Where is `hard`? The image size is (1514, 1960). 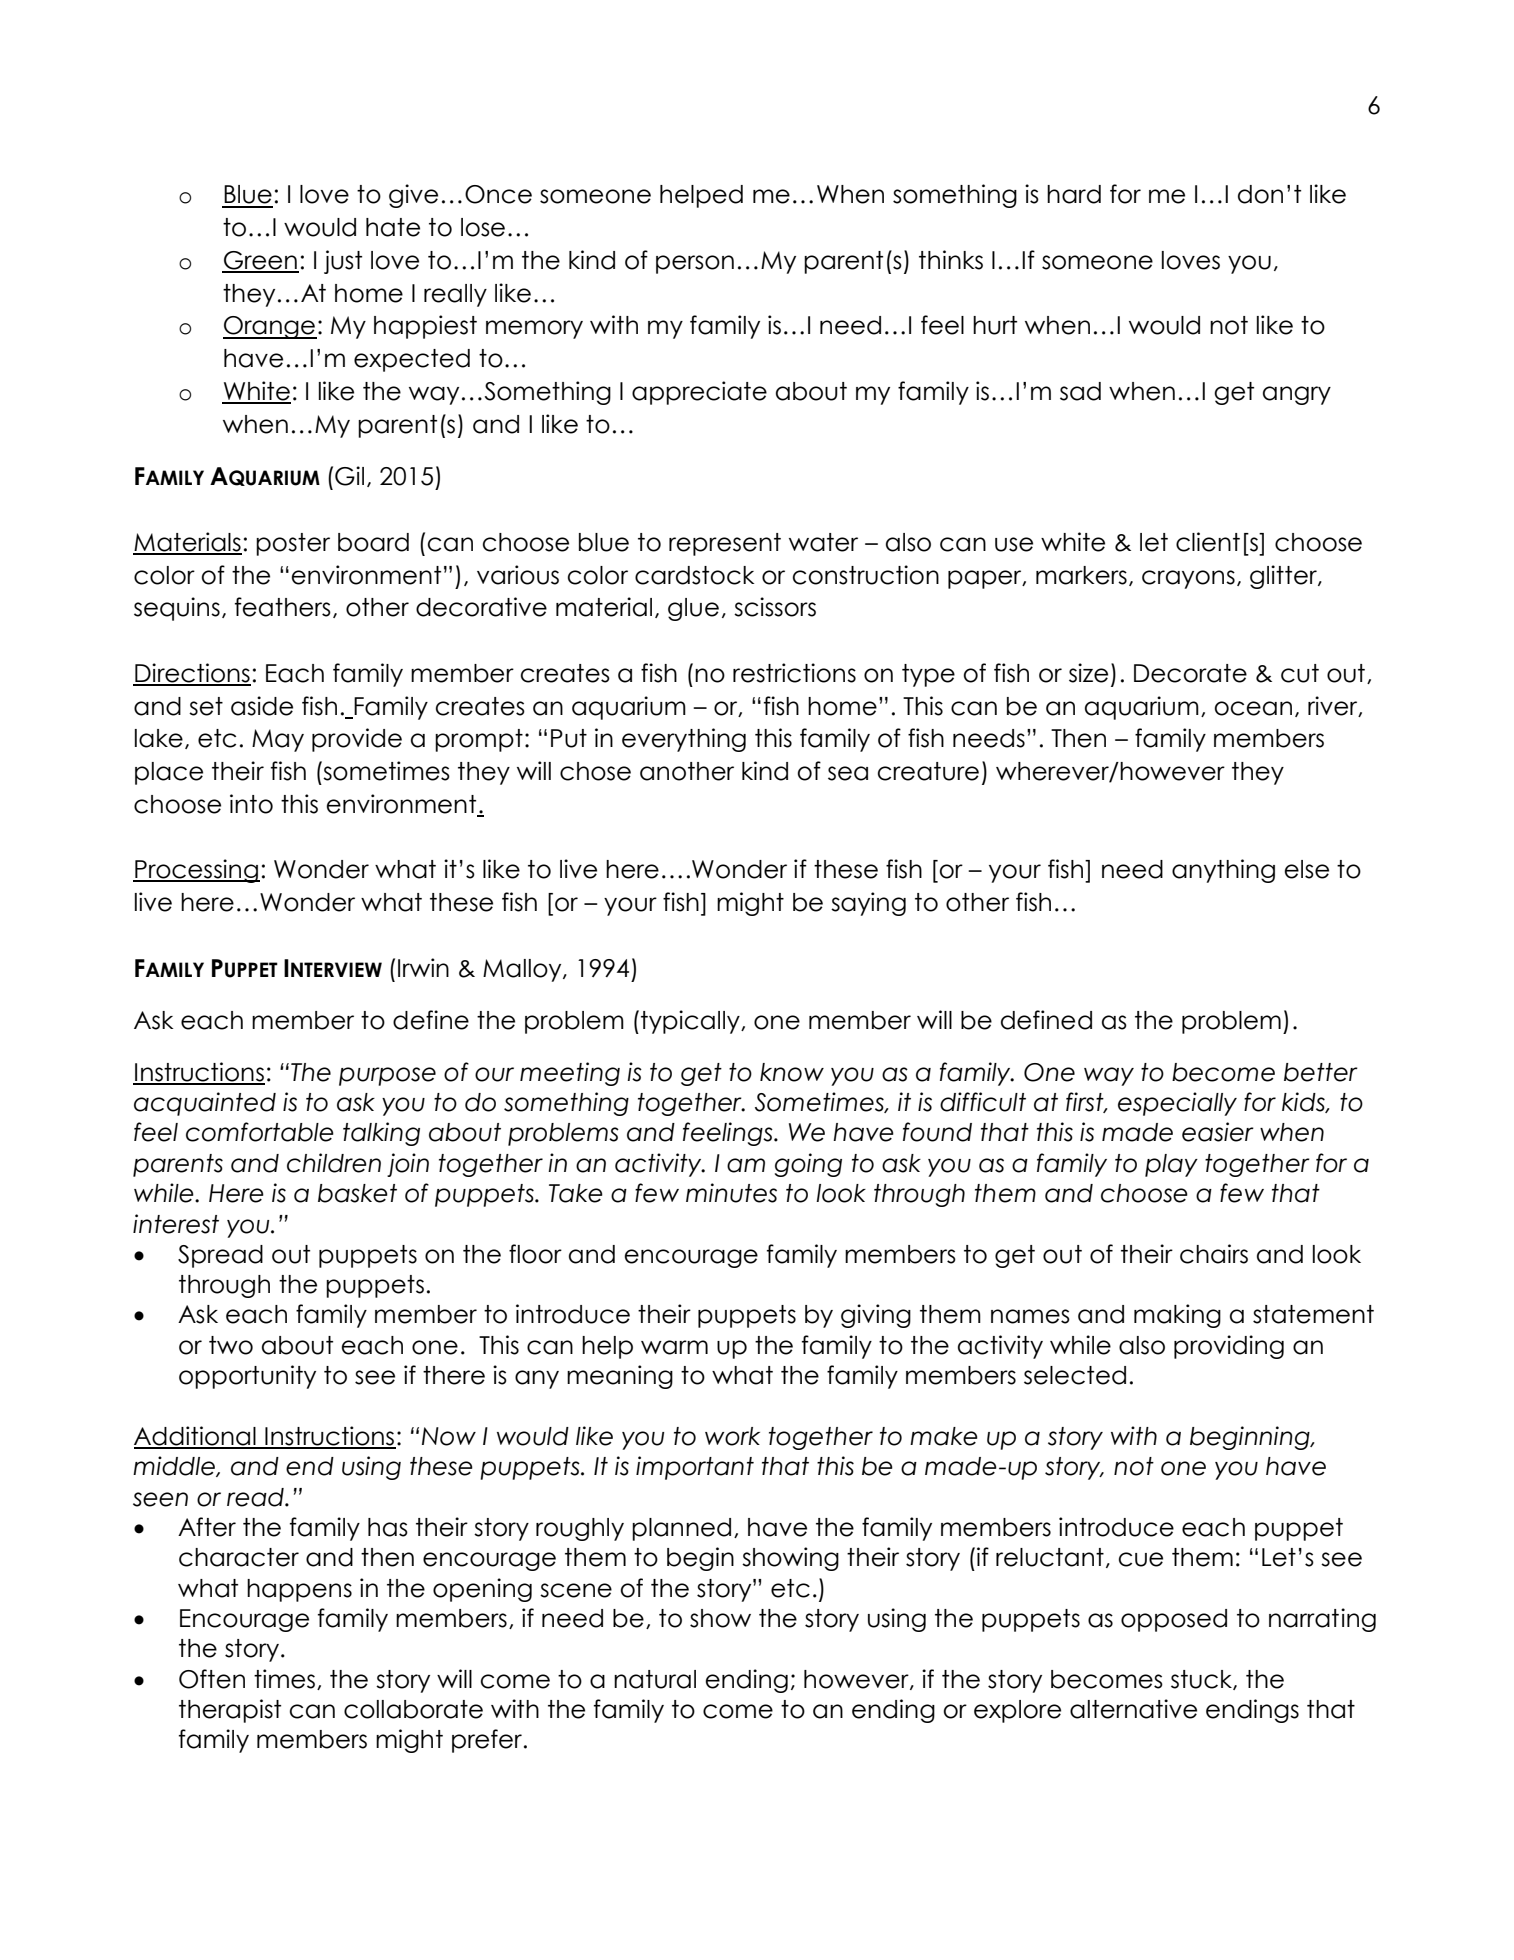
hard is located at coordinates (1074, 194).
